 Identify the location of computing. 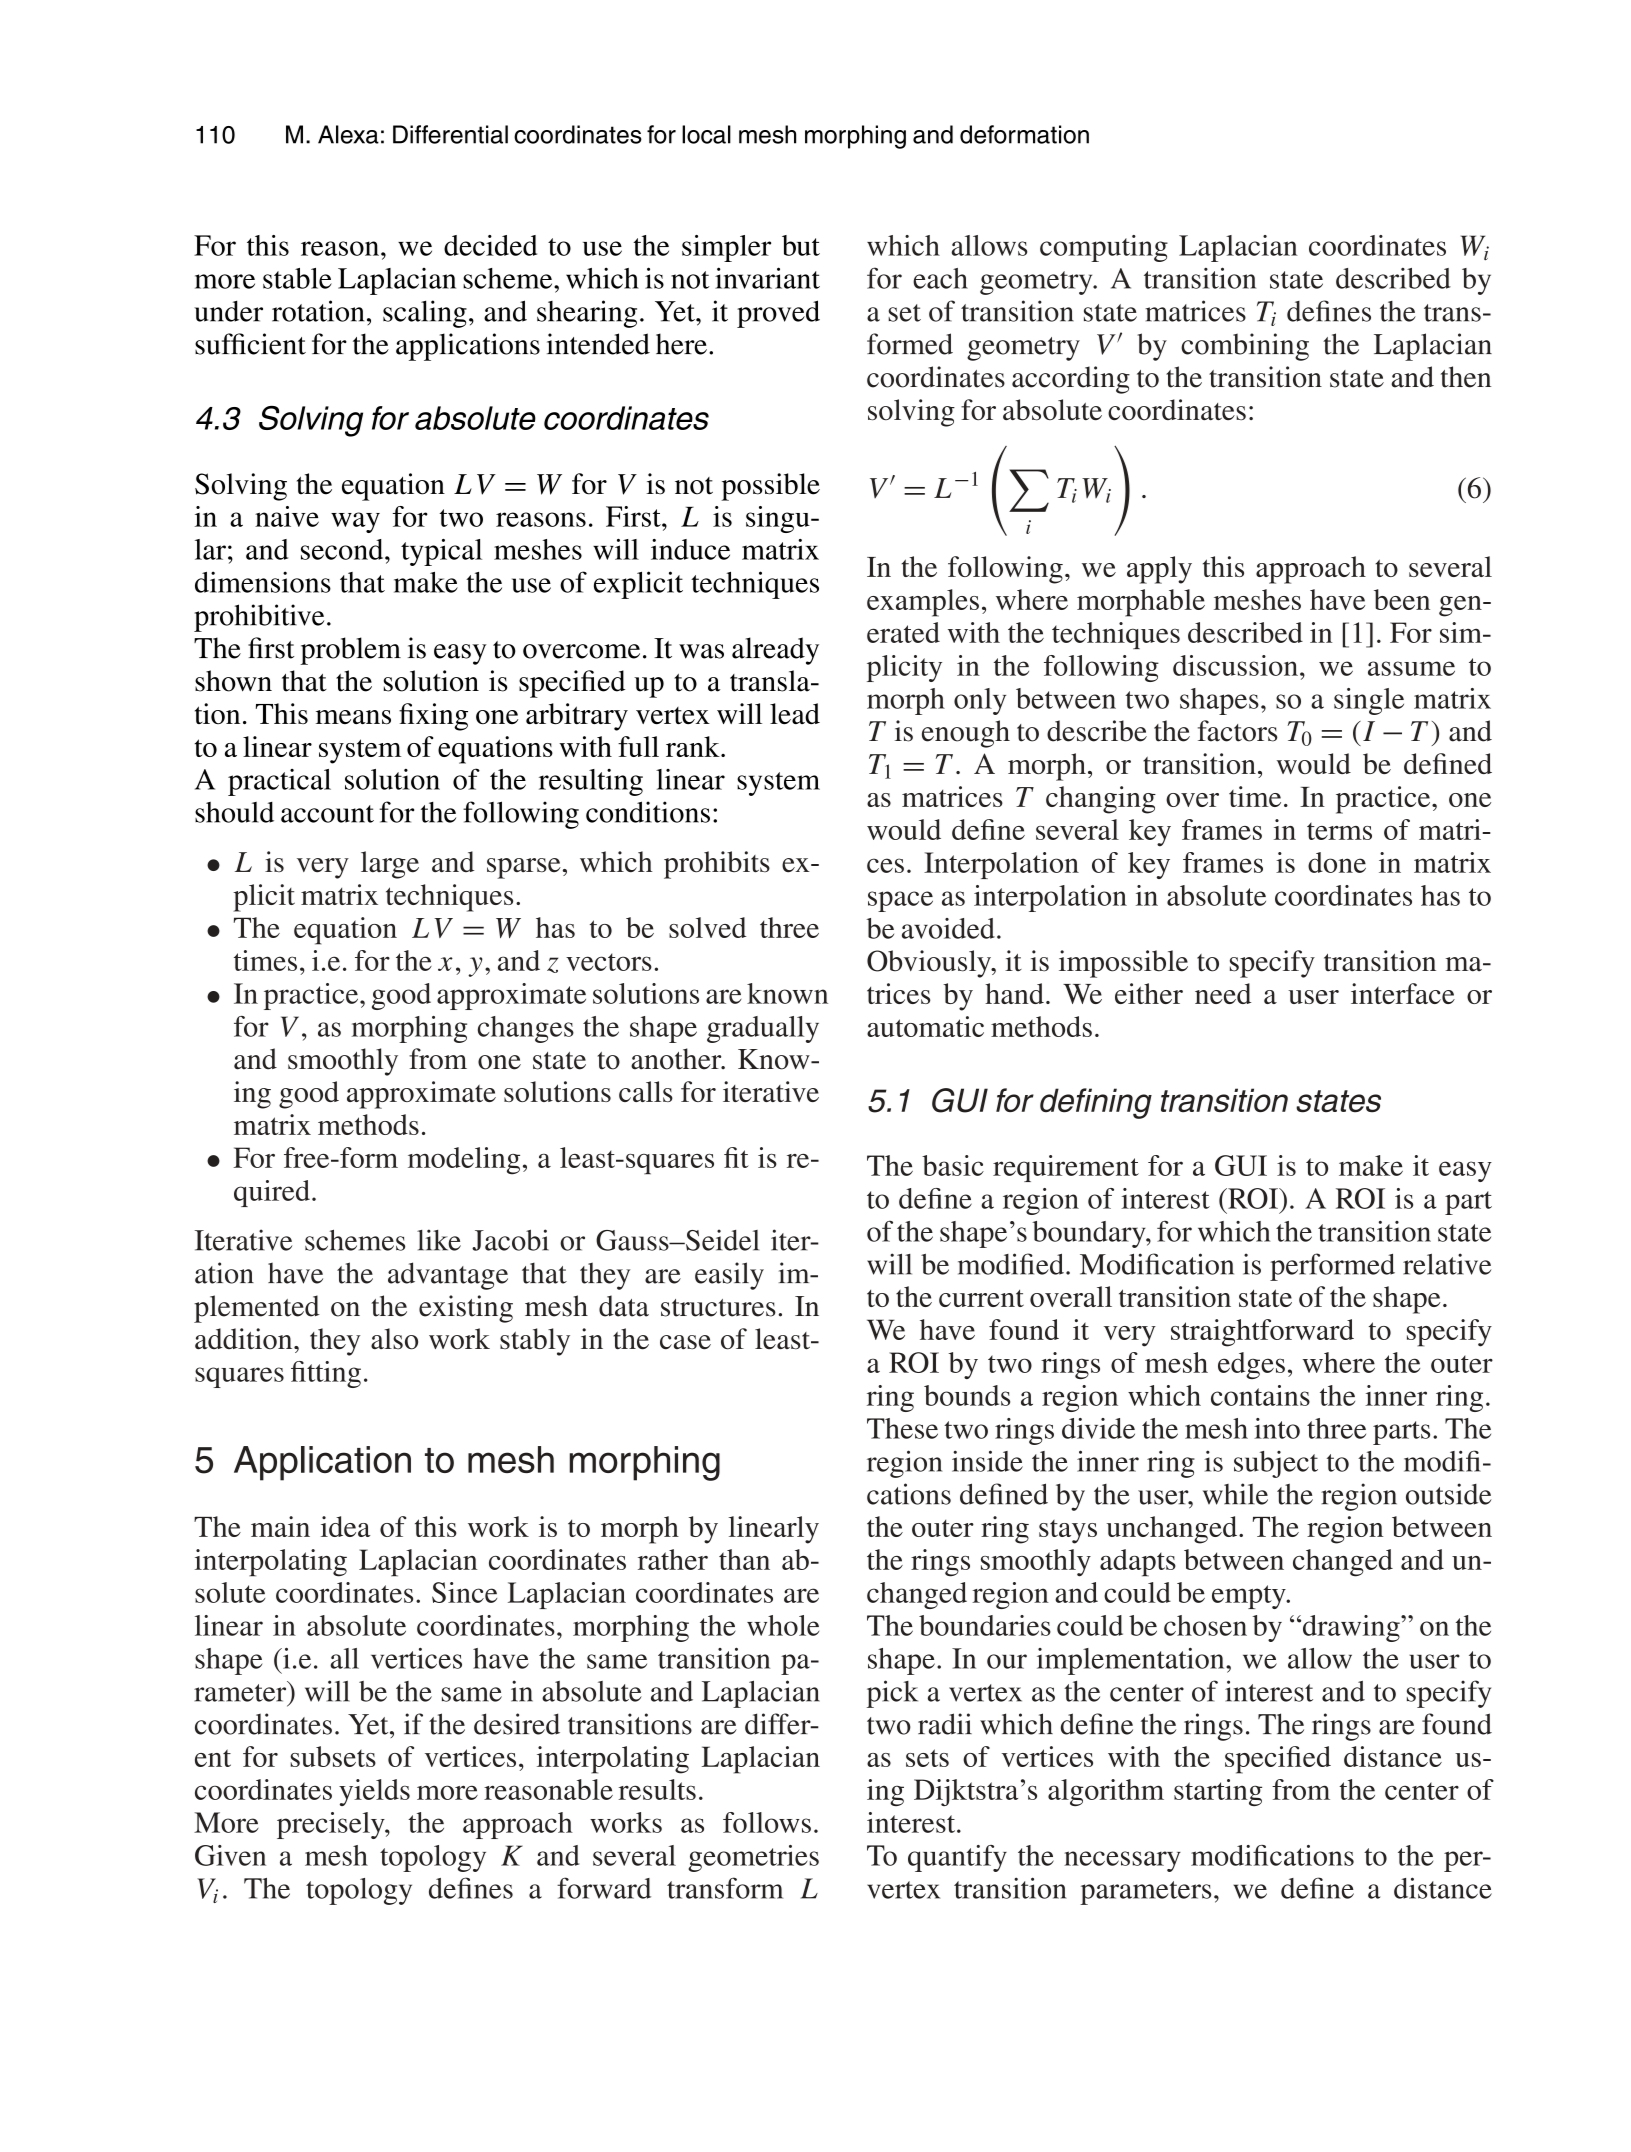
(1104, 248).
